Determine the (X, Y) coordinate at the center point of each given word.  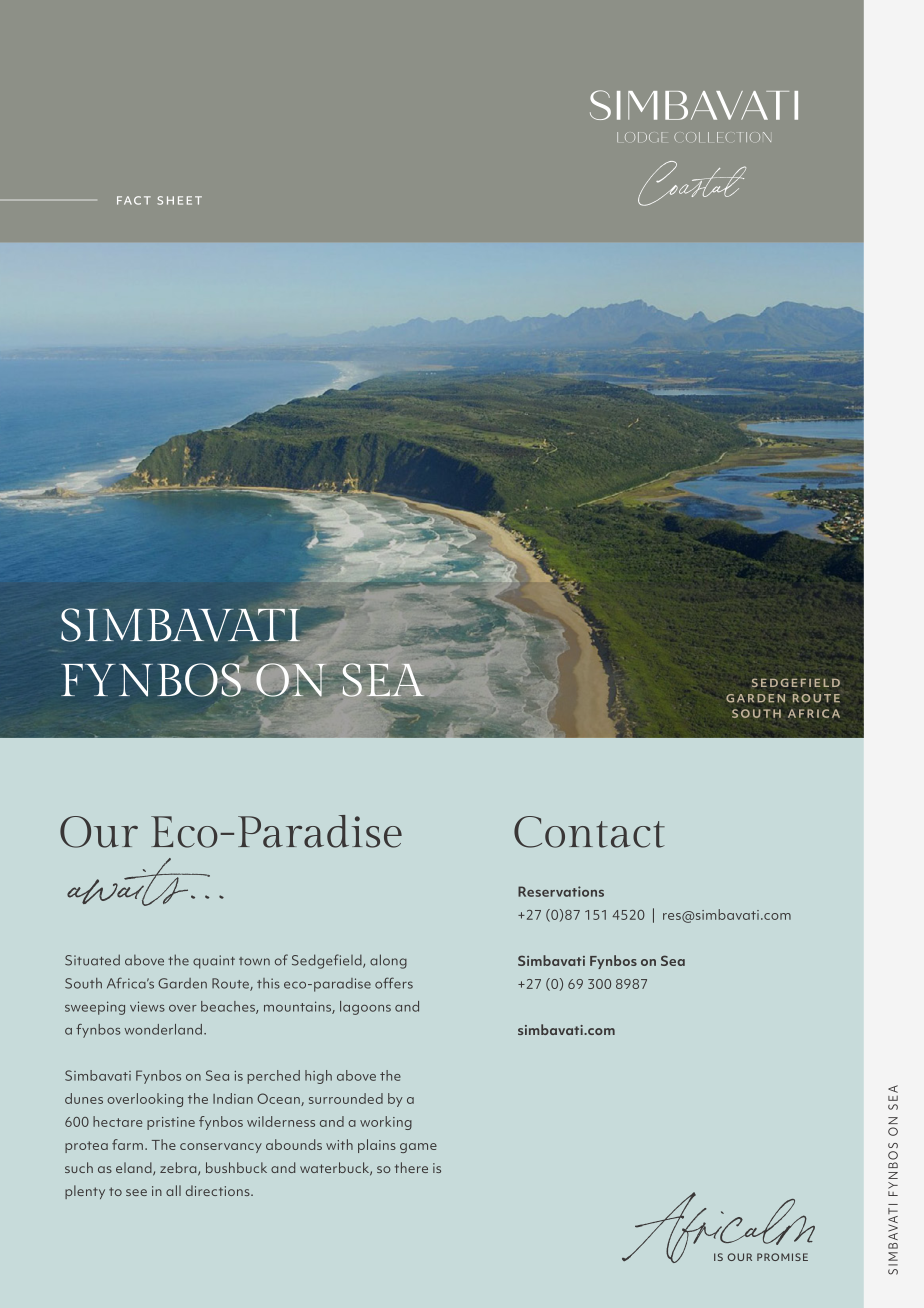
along (388, 961)
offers (394, 983)
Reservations (561, 891)
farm (127, 1144)
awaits (138, 882)
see (136, 1192)
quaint (214, 962)
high (318, 1077)
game (418, 1148)
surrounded (346, 1098)
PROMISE (782, 1257)
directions (219, 1190)
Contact (589, 832)
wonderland (163, 1029)
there (411, 1167)
